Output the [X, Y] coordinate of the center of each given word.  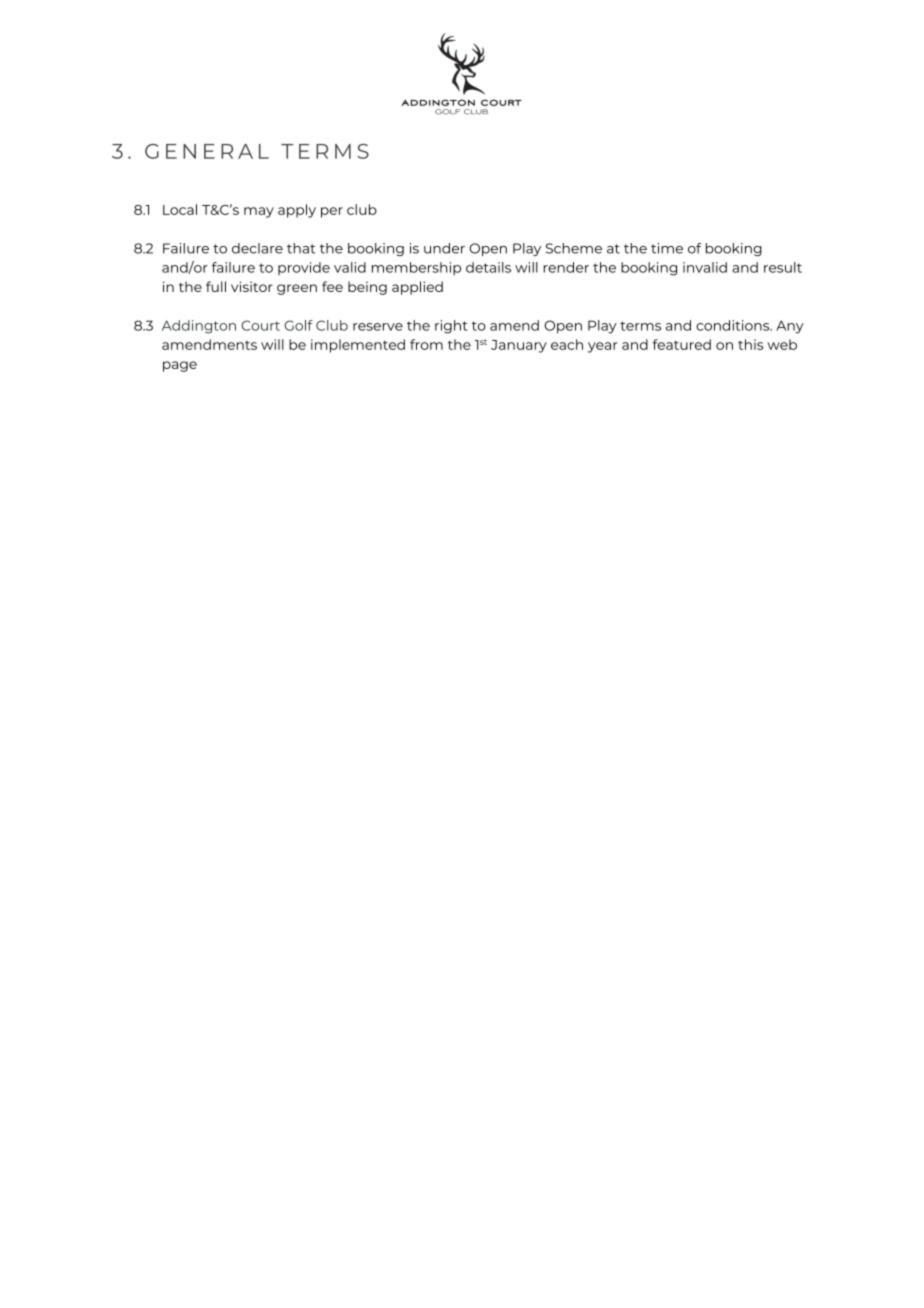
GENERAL [207, 151]
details [488, 267]
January [519, 346]
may [259, 212]
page [180, 366]
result [783, 267]
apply [297, 211]
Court [260, 325]
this [750, 344]
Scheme [574, 248]
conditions [734, 325]
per [332, 212]
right [451, 327]
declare [257, 248]
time [667, 248]
